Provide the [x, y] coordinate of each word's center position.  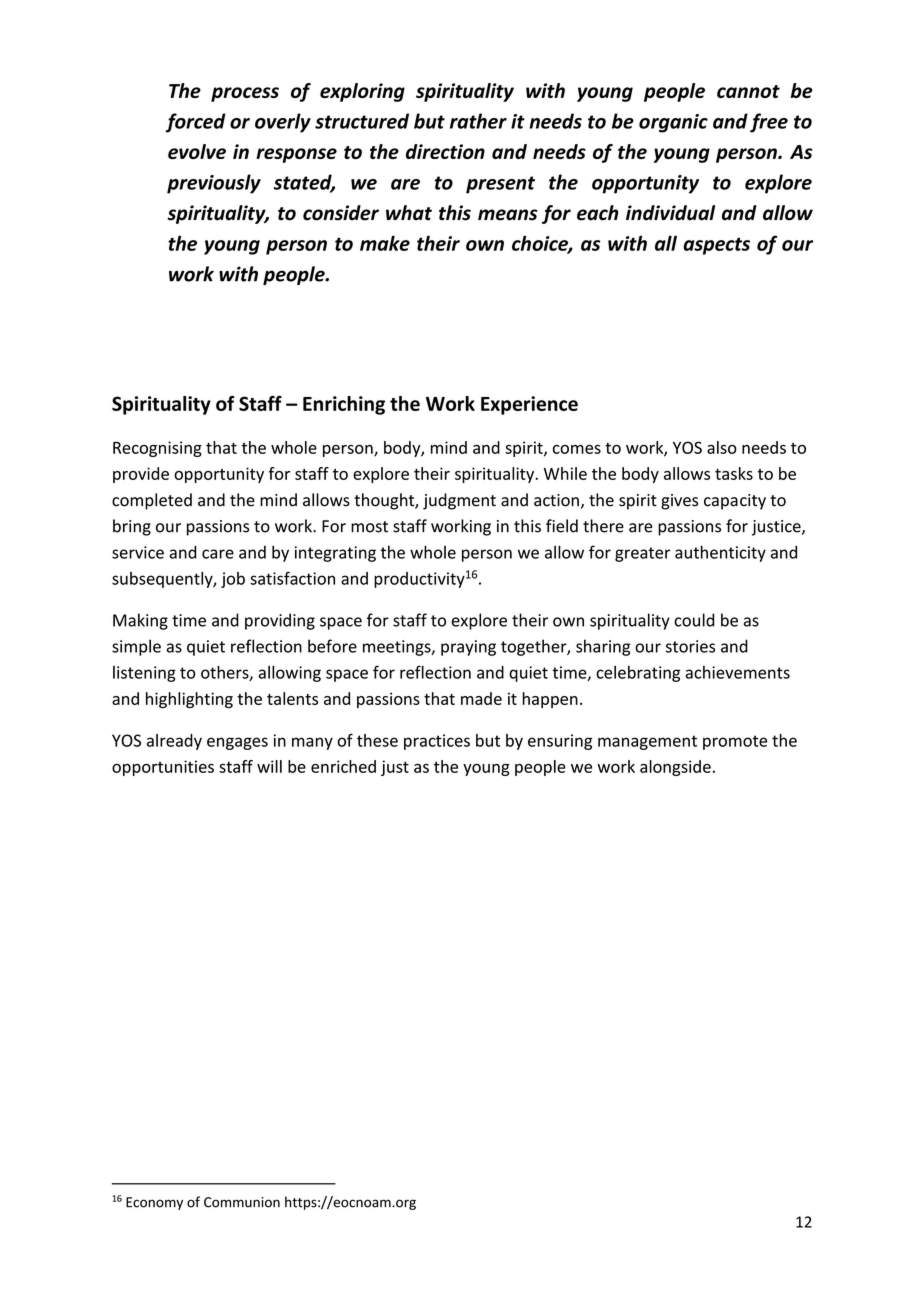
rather [478, 121]
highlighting [189, 700]
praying [468, 648]
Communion [242, 1202]
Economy [154, 1203]
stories [690, 646]
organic [673, 123]
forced [195, 123]
